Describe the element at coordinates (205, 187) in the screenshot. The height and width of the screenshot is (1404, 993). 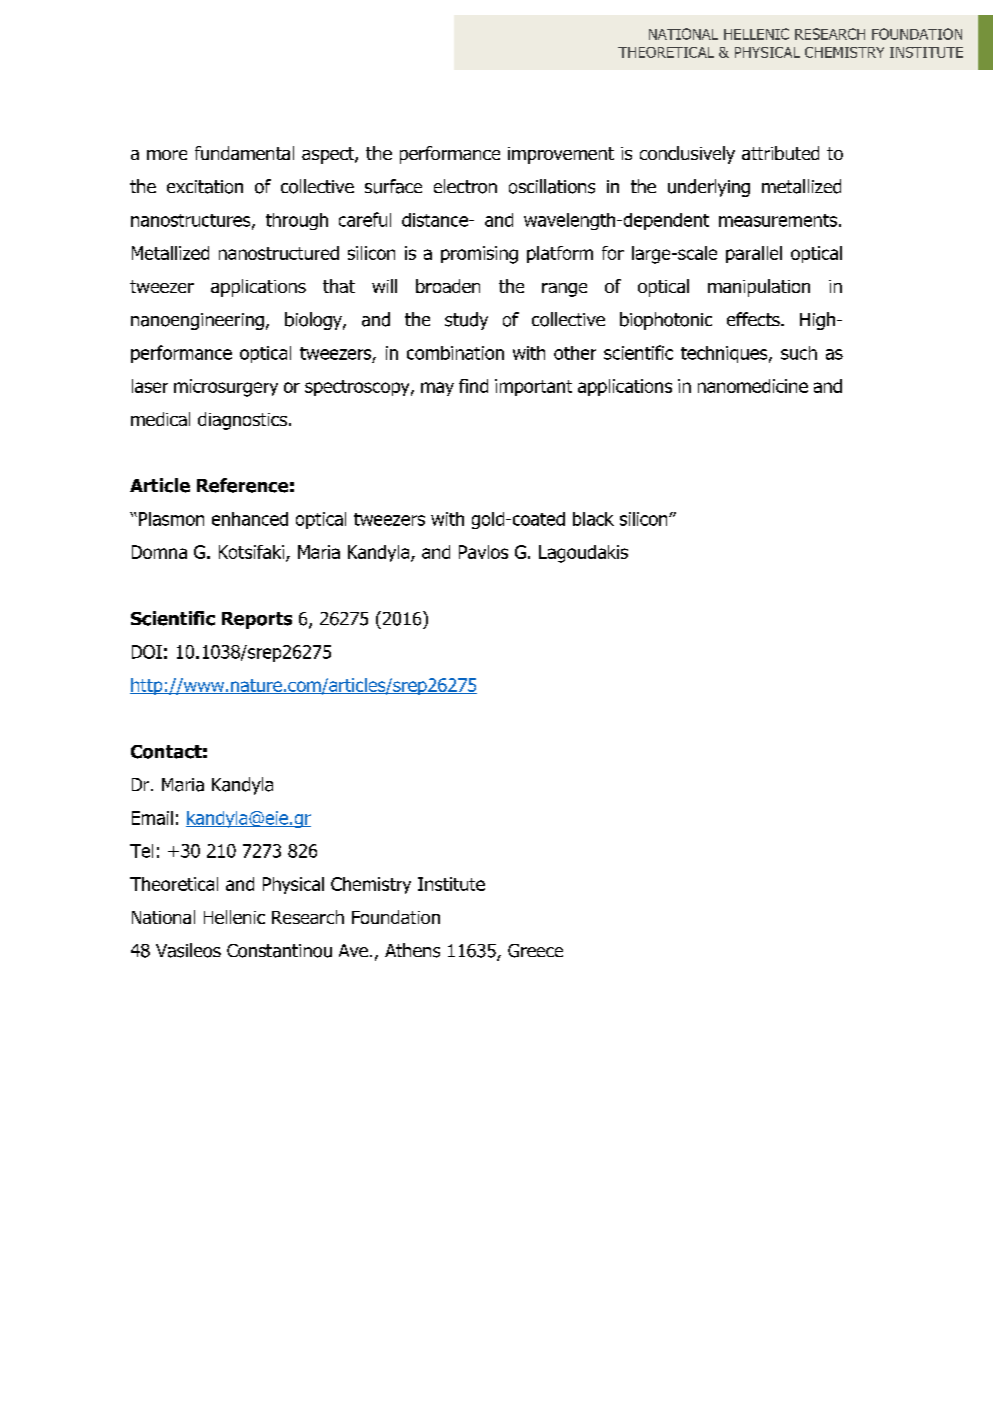
I see `excitation` at that location.
